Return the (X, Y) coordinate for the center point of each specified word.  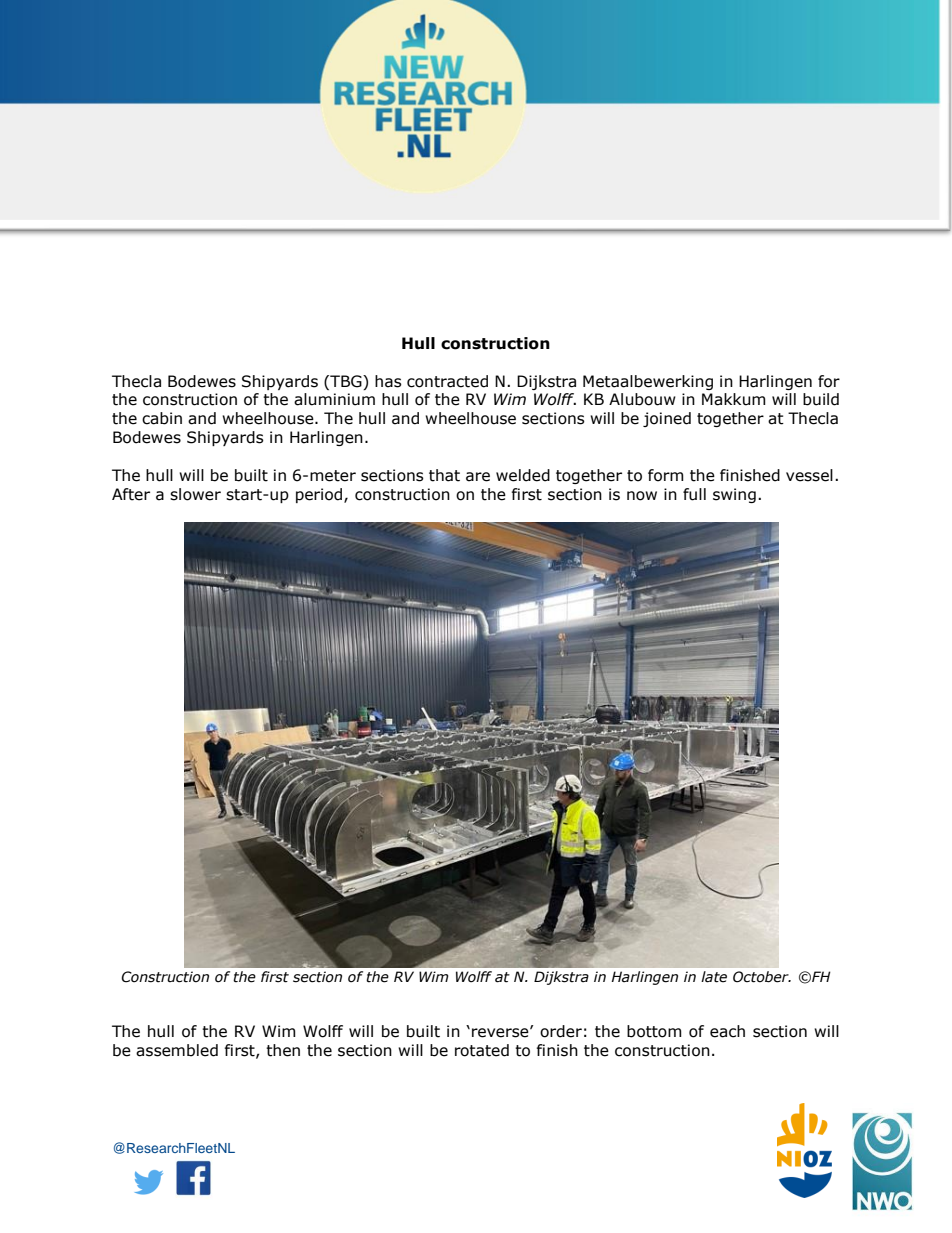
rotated (482, 1050)
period (320, 495)
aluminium (334, 399)
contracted (447, 381)
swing (734, 495)
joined (667, 419)
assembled (177, 1050)
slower (195, 494)
